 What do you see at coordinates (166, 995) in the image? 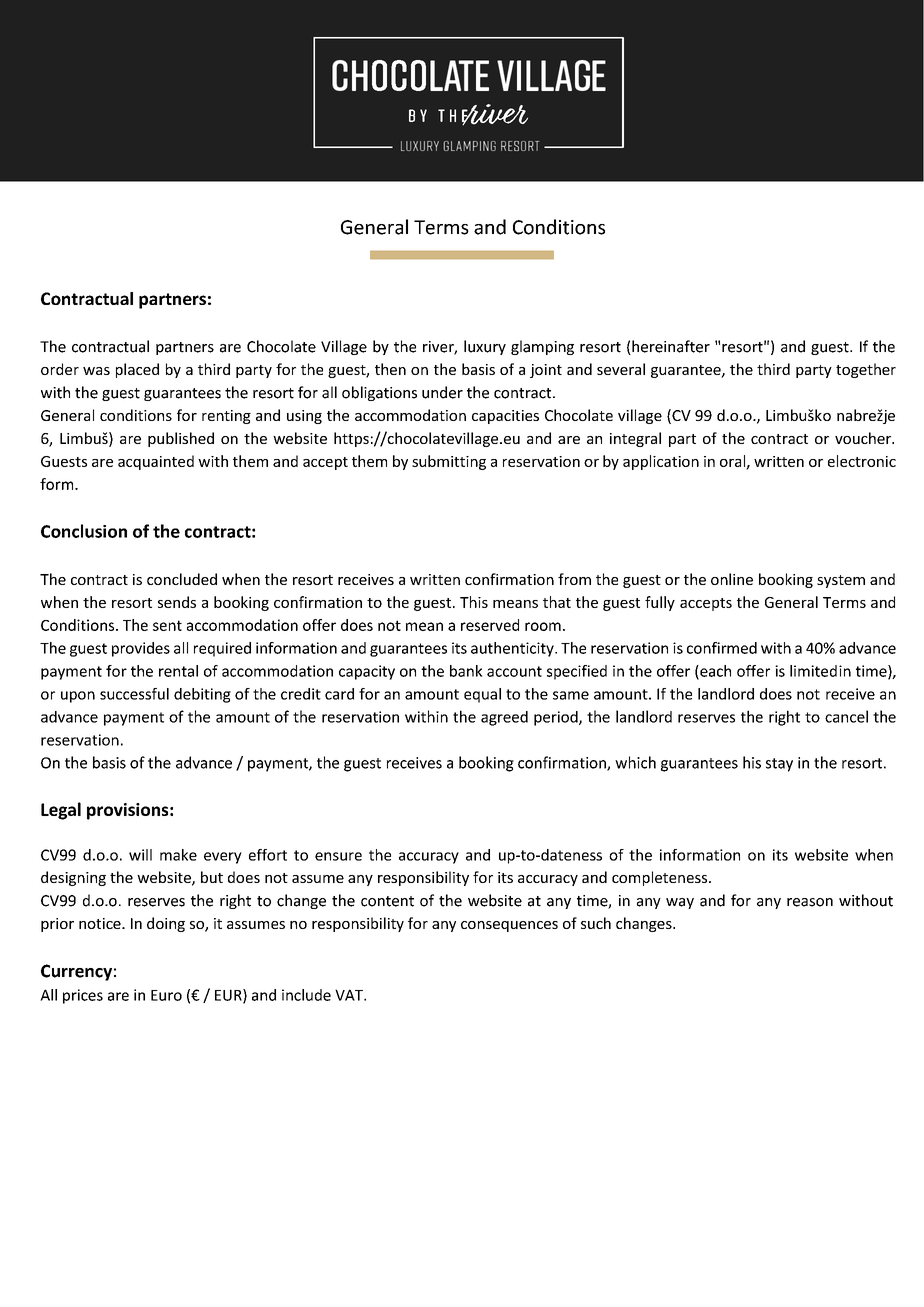
I see `Euro` at bounding box center [166, 995].
